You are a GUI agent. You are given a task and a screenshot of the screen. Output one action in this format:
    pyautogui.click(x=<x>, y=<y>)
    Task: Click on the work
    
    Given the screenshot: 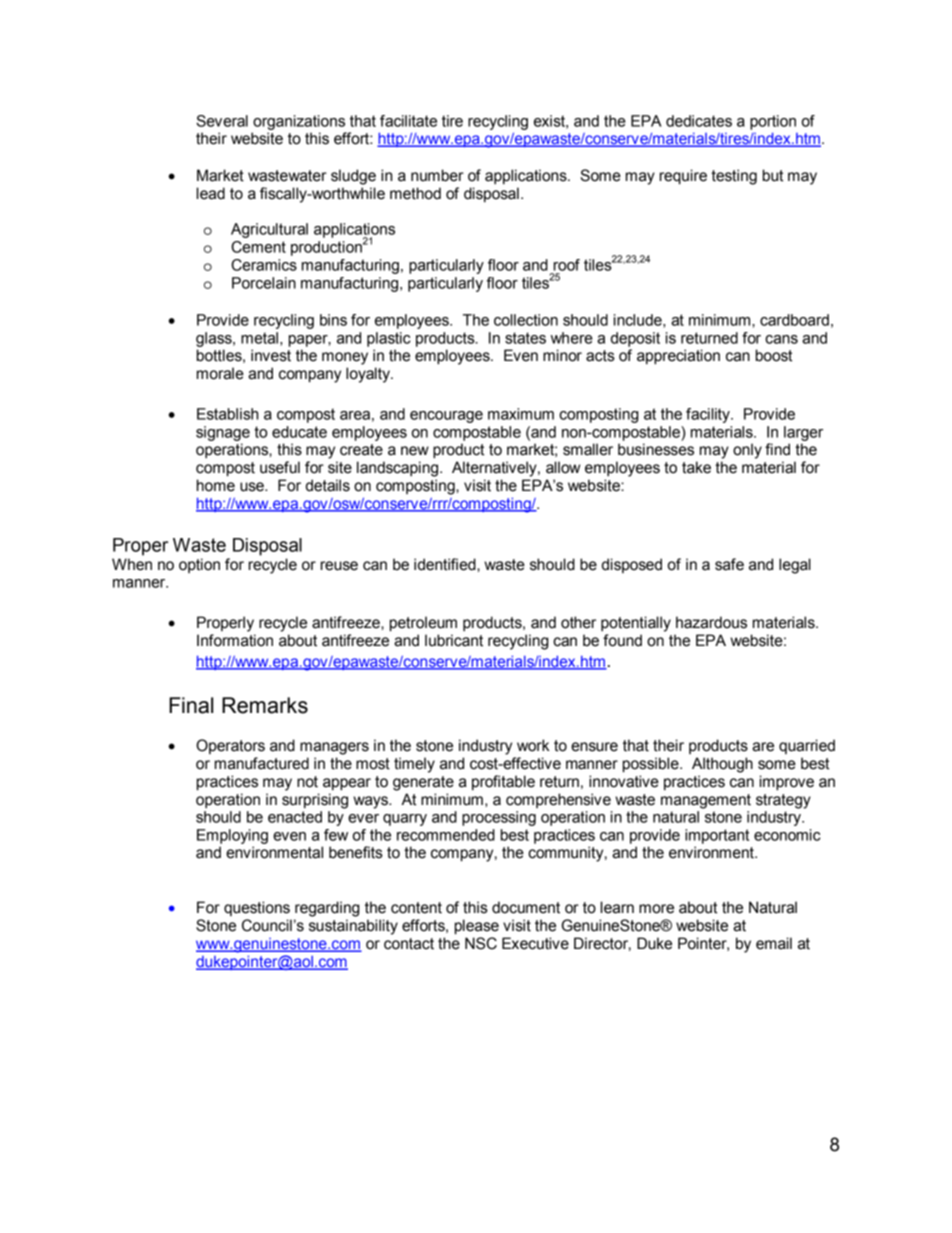 What is the action you would take?
    pyautogui.click(x=533, y=745)
